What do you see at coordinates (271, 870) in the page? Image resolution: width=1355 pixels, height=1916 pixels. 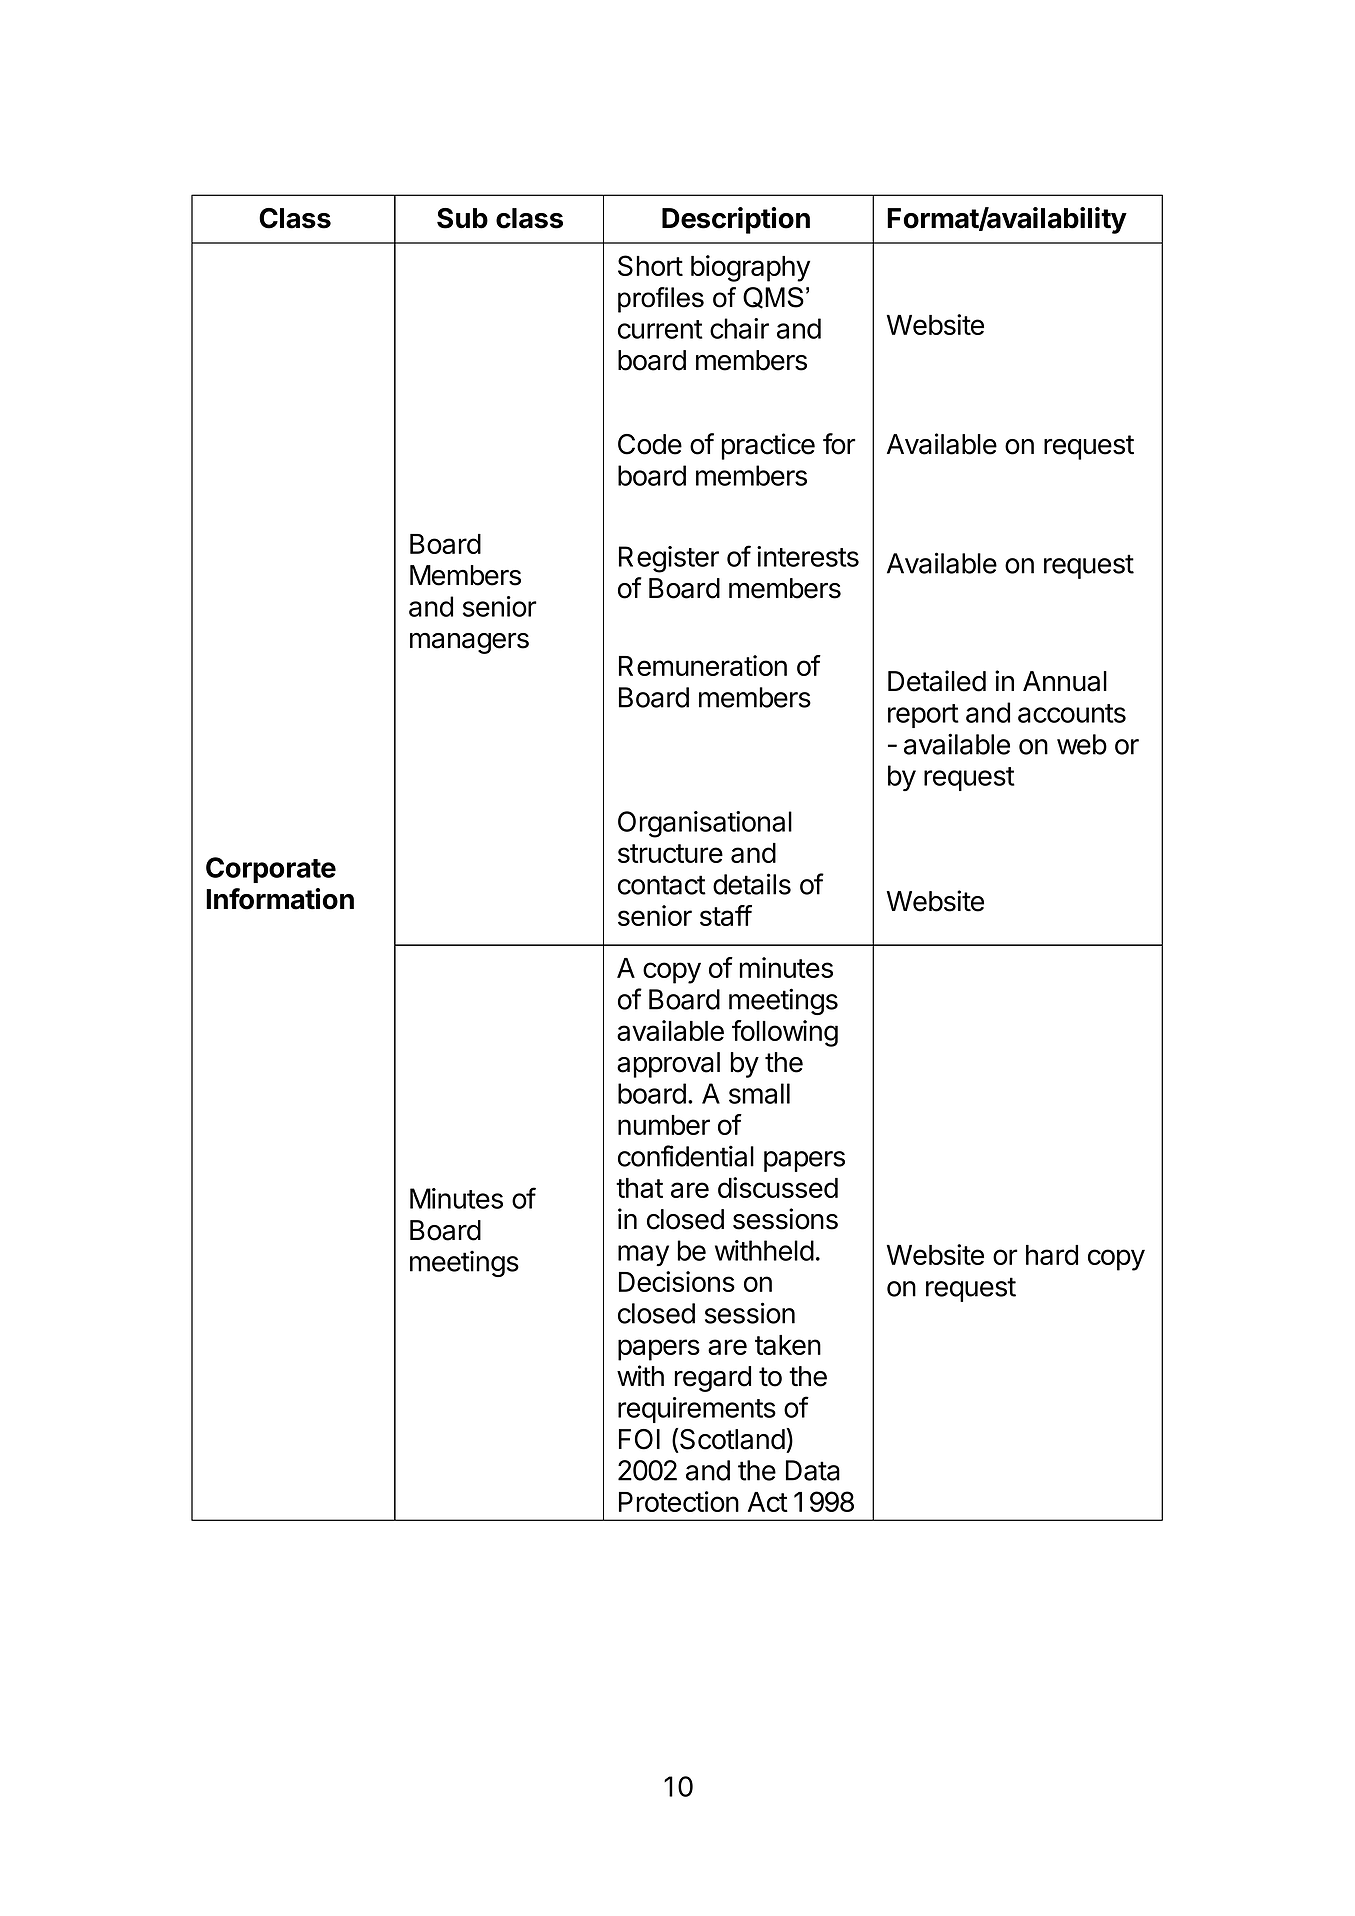 I see `Corporate` at bounding box center [271, 870].
